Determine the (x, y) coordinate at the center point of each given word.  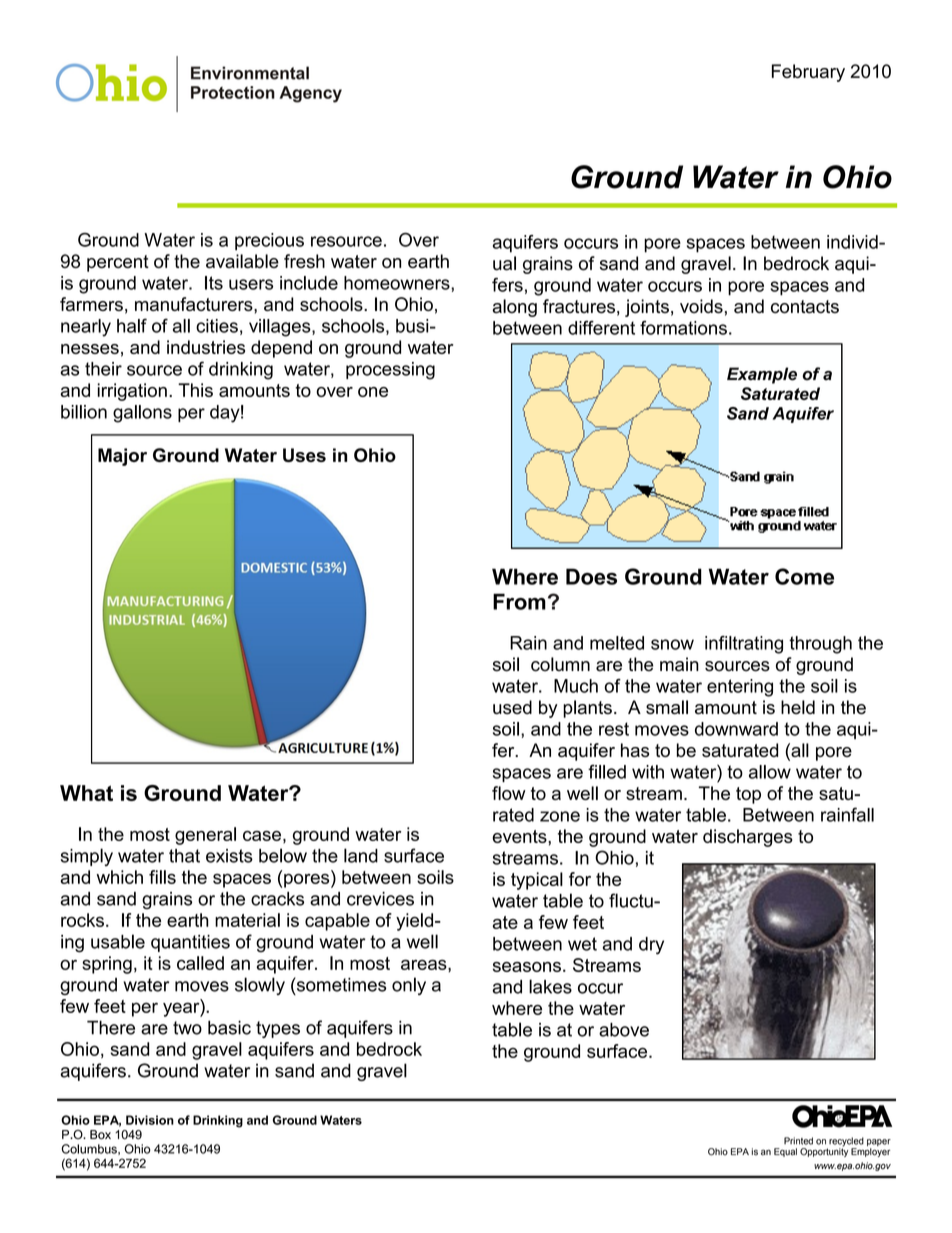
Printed (798, 1141)
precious (269, 241)
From (519, 601)
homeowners (398, 283)
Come (804, 576)
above (624, 1030)
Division (150, 1120)
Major (122, 457)
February (808, 73)
